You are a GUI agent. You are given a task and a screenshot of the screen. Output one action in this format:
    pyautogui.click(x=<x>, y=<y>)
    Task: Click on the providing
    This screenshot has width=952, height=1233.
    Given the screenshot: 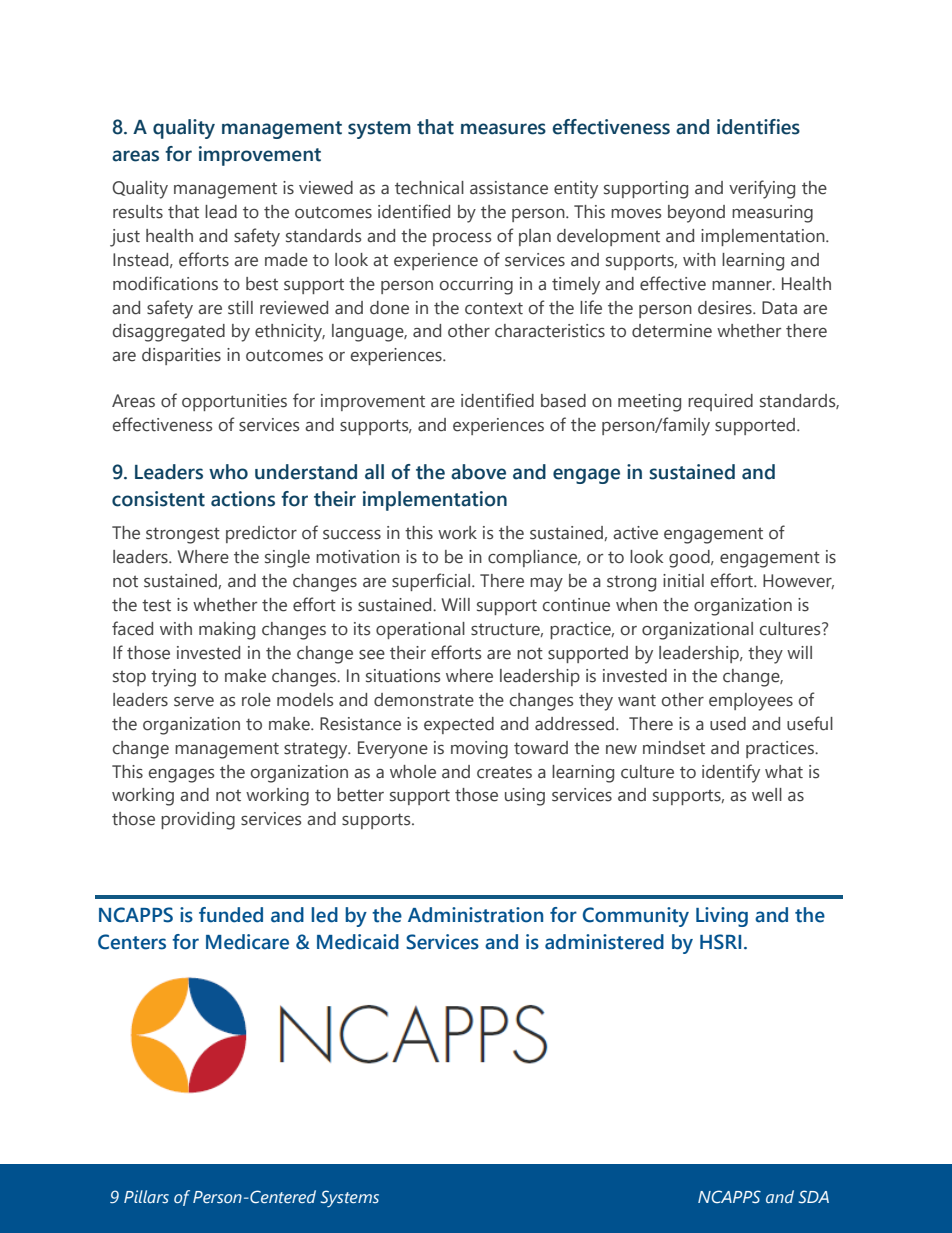 What is the action you would take?
    pyautogui.click(x=198, y=821)
